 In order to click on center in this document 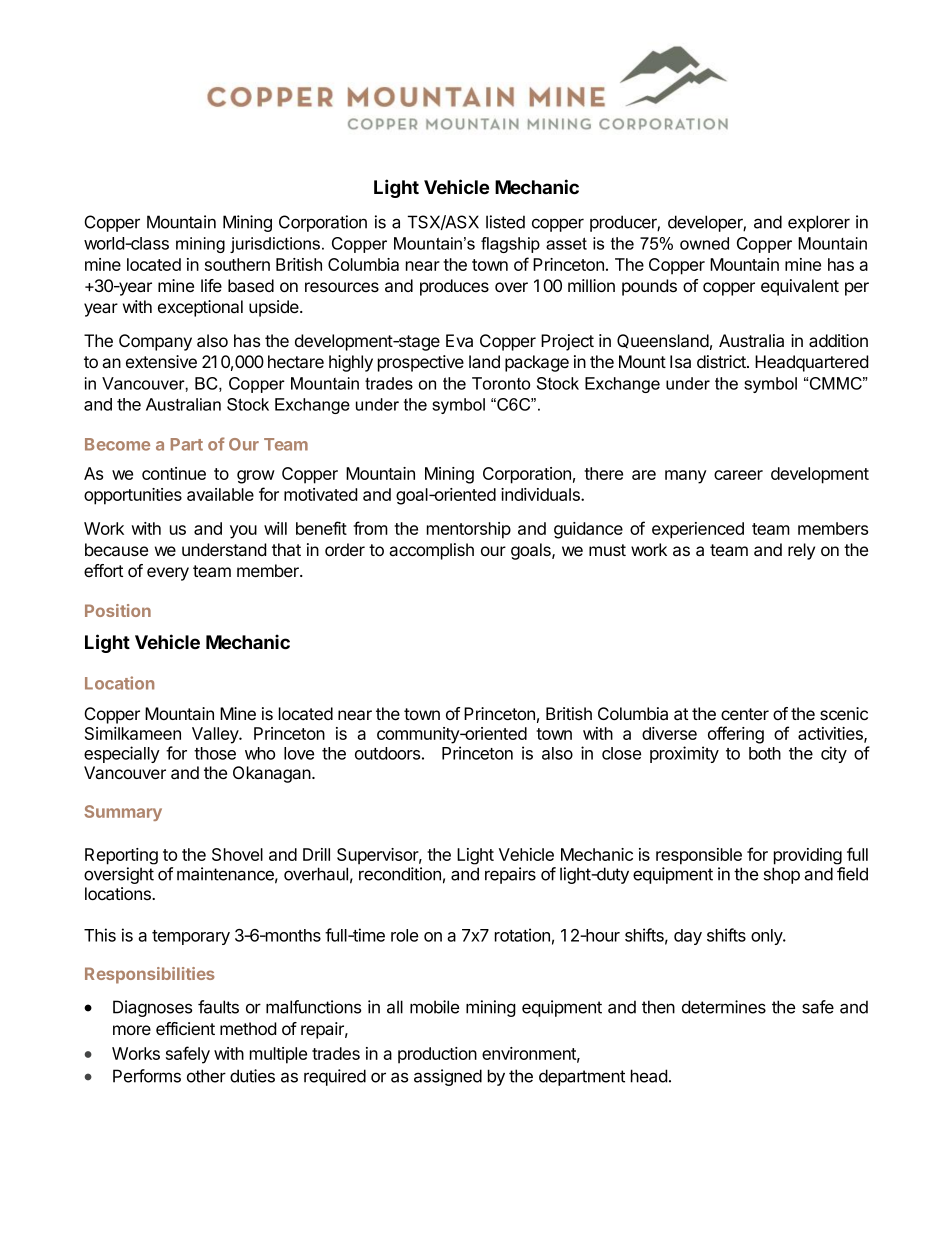, I will do `click(745, 714)`.
